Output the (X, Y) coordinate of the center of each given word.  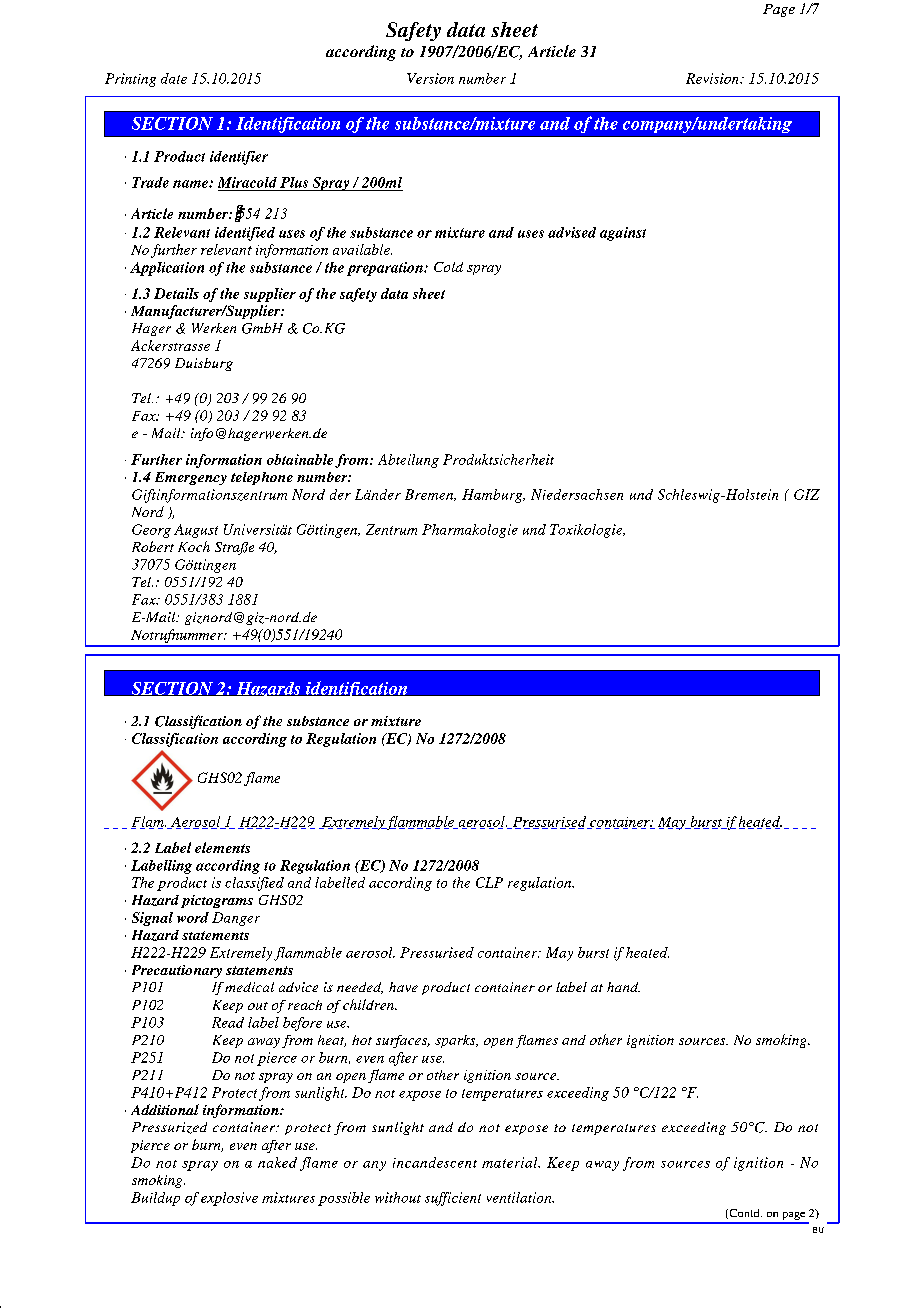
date (174, 78)
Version (430, 78)
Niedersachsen (577, 494)
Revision (713, 78)
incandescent (435, 1162)
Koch (194, 546)
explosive (229, 1199)
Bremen (430, 495)
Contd (744, 1214)
